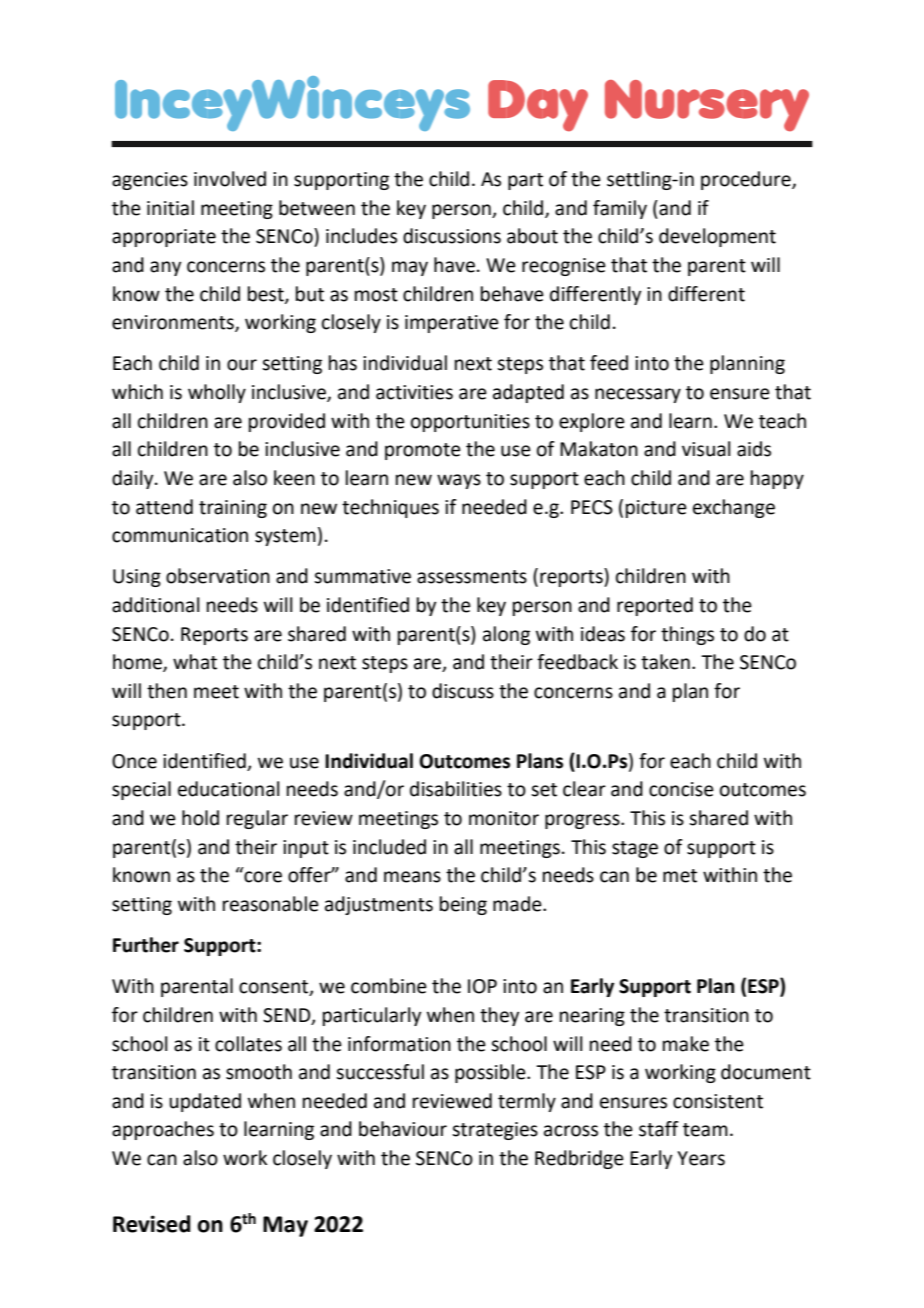 The image size is (924, 1308). What do you see at coordinates (706, 449) in the screenshot?
I see `visual` at bounding box center [706, 449].
